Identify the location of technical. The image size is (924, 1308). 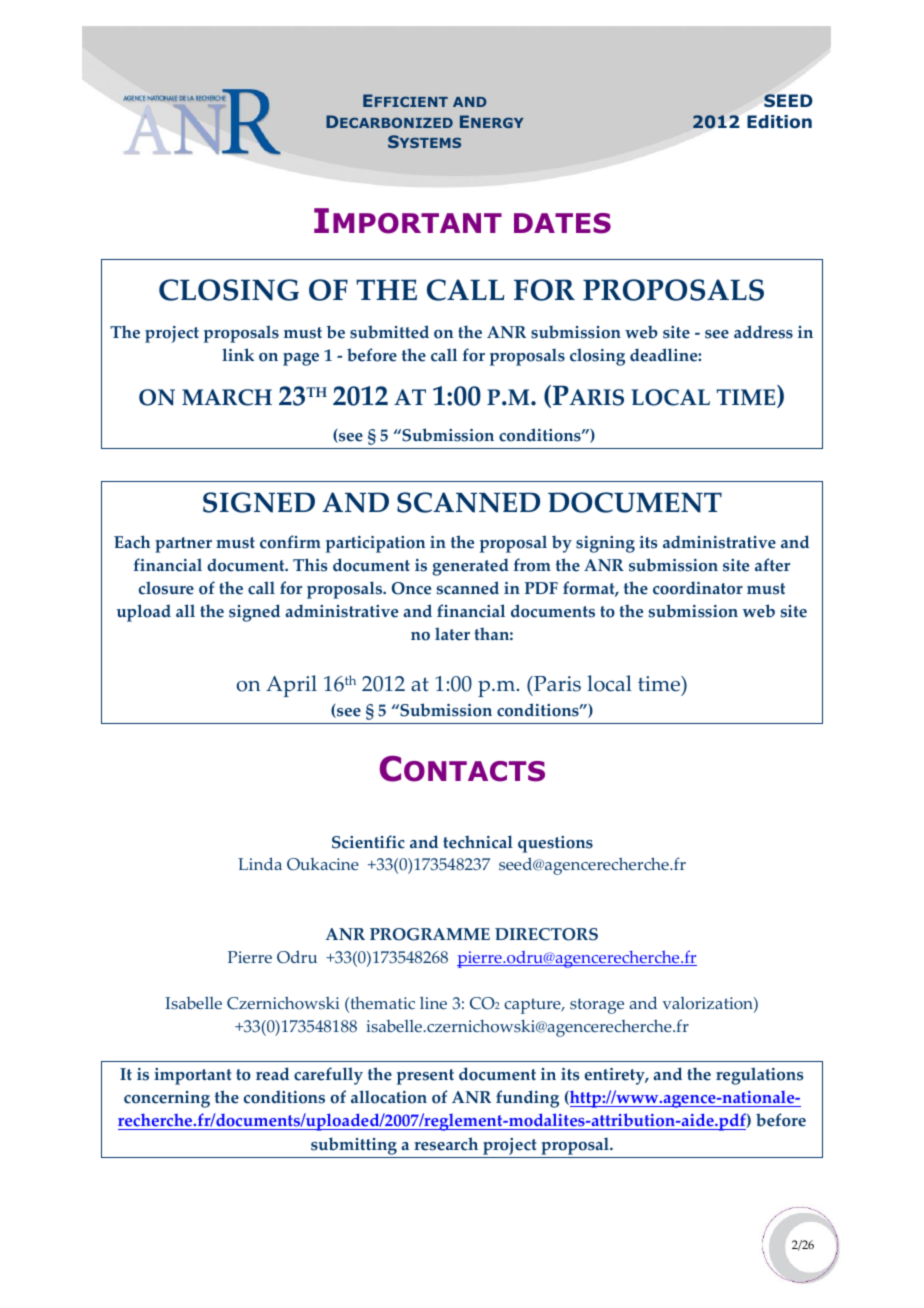
(478, 842).
